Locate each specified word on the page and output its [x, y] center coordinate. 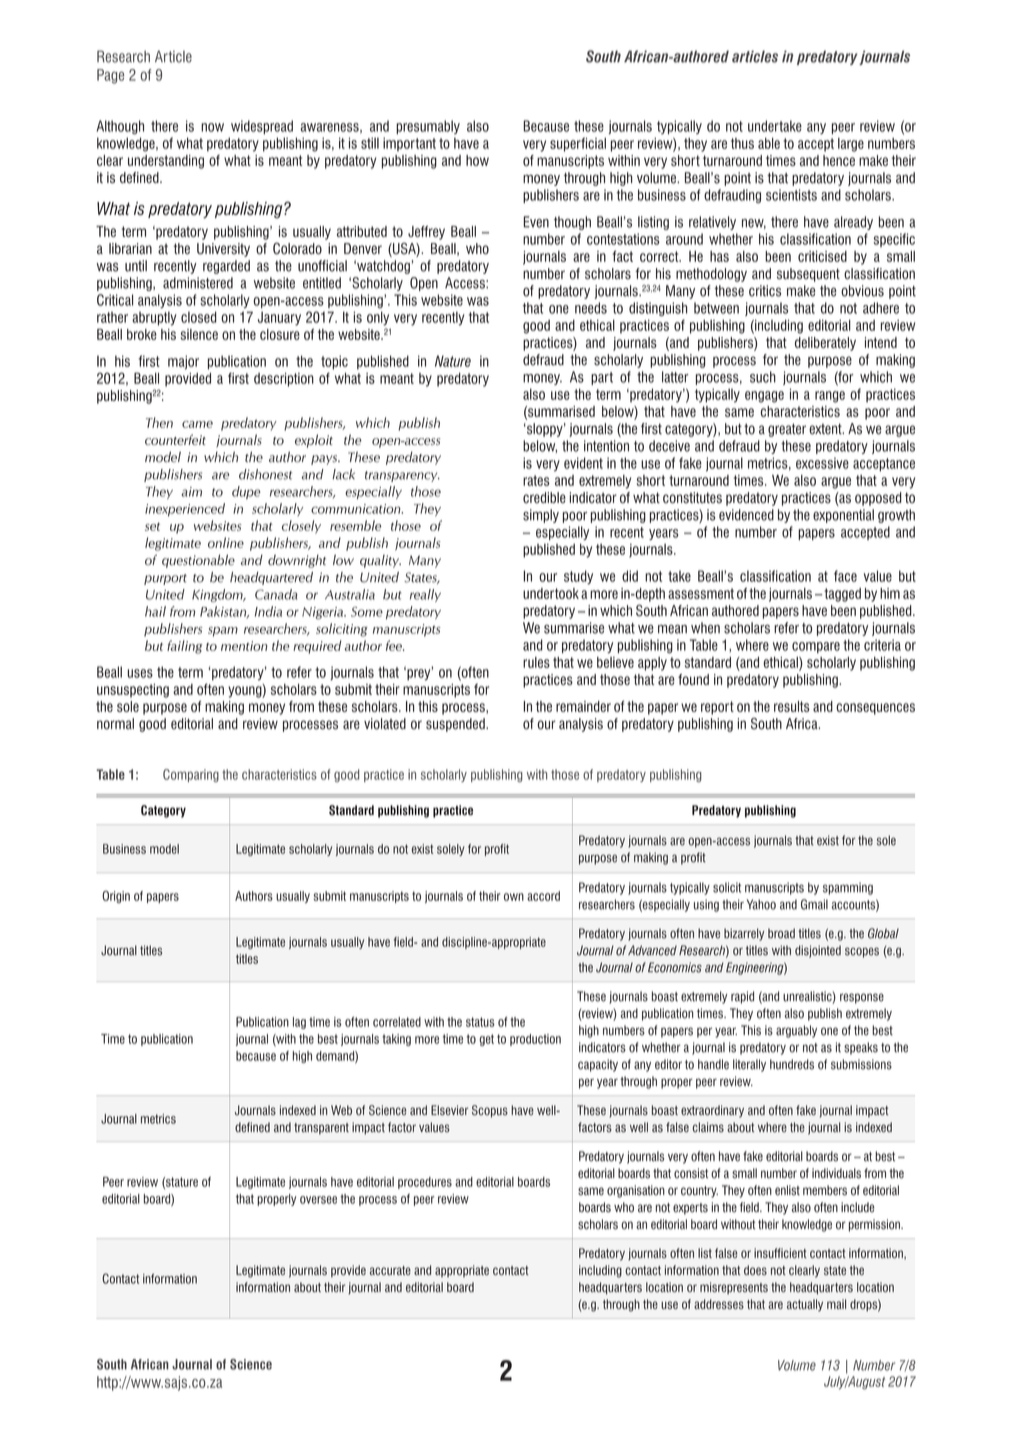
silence [199, 334]
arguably [796, 1031]
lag [299, 1023]
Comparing [191, 775]
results [792, 706]
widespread [262, 127]
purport [165, 579]
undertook [551, 593]
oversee [318, 1200]
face [845, 576]
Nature [453, 361]
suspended [456, 725]
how [477, 160]
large [851, 145]
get [486, 1040]
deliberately [825, 344]
